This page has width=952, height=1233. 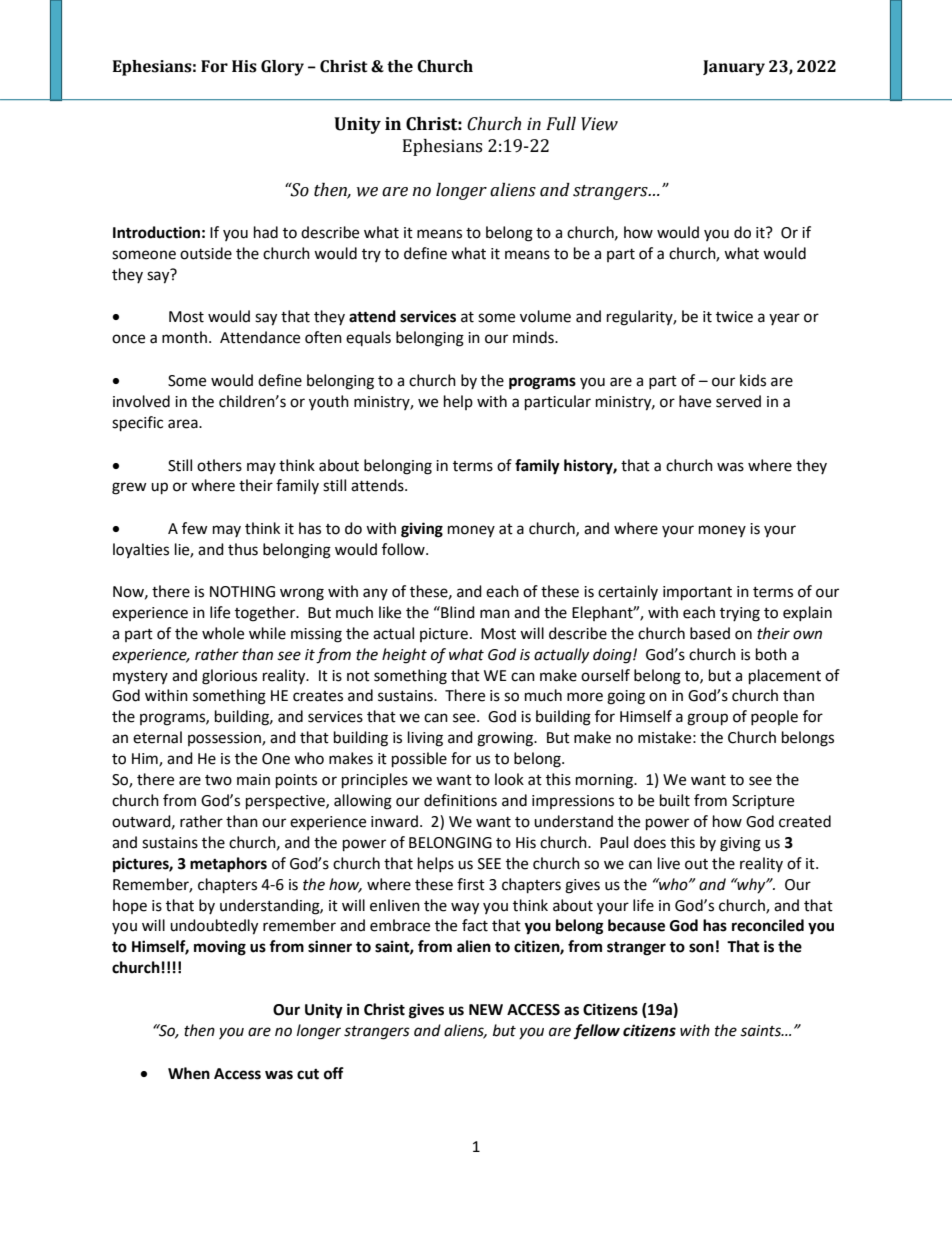 What do you see at coordinates (460, 800) in the page?
I see `definitions` at bounding box center [460, 800].
